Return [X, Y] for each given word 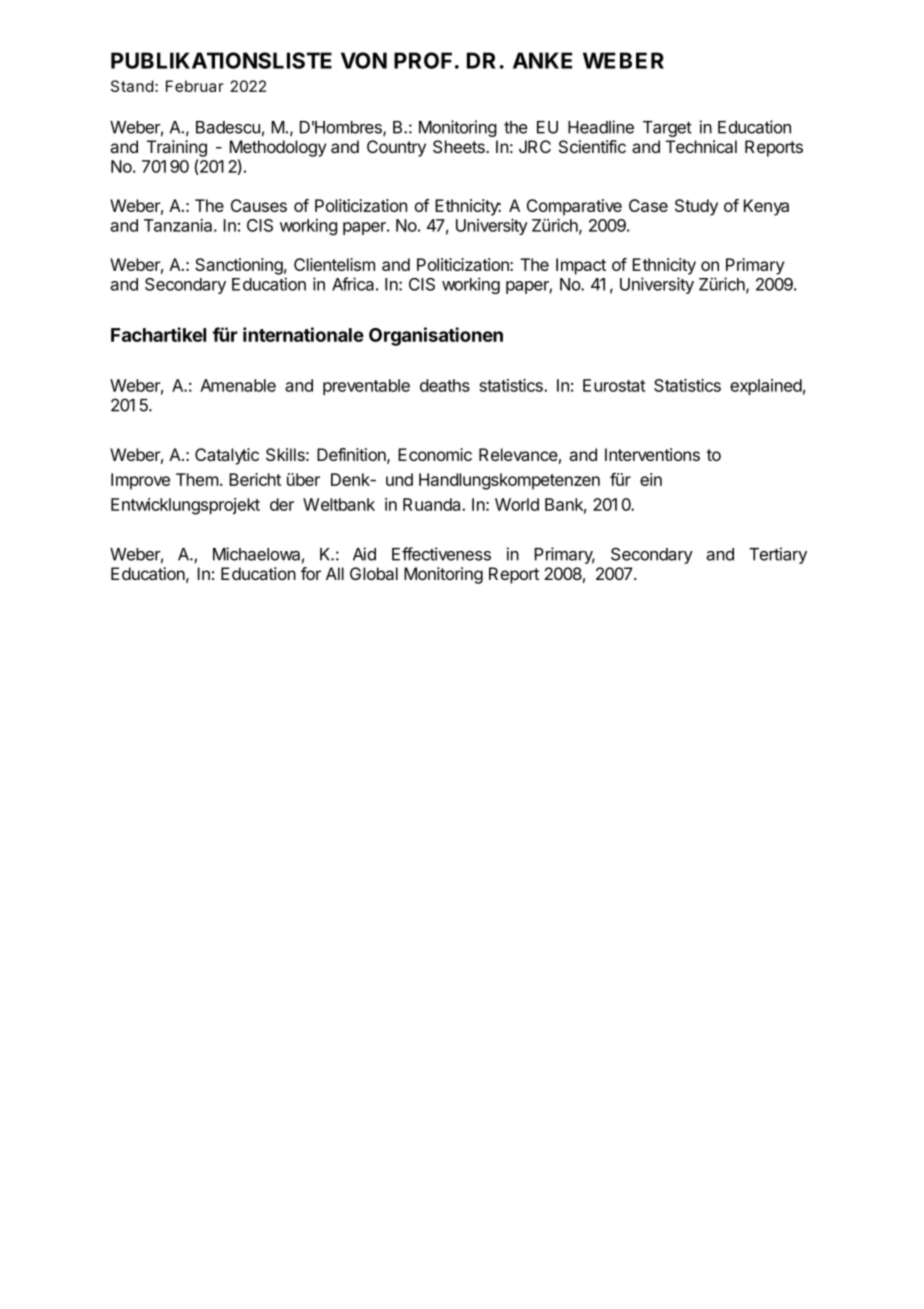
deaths [445, 385]
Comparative [574, 207]
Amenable [238, 385]
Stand [132, 86]
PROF [423, 60]
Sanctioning [239, 266]
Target [667, 129]
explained [766, 387]
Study [696, 207]
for [311, 573]
